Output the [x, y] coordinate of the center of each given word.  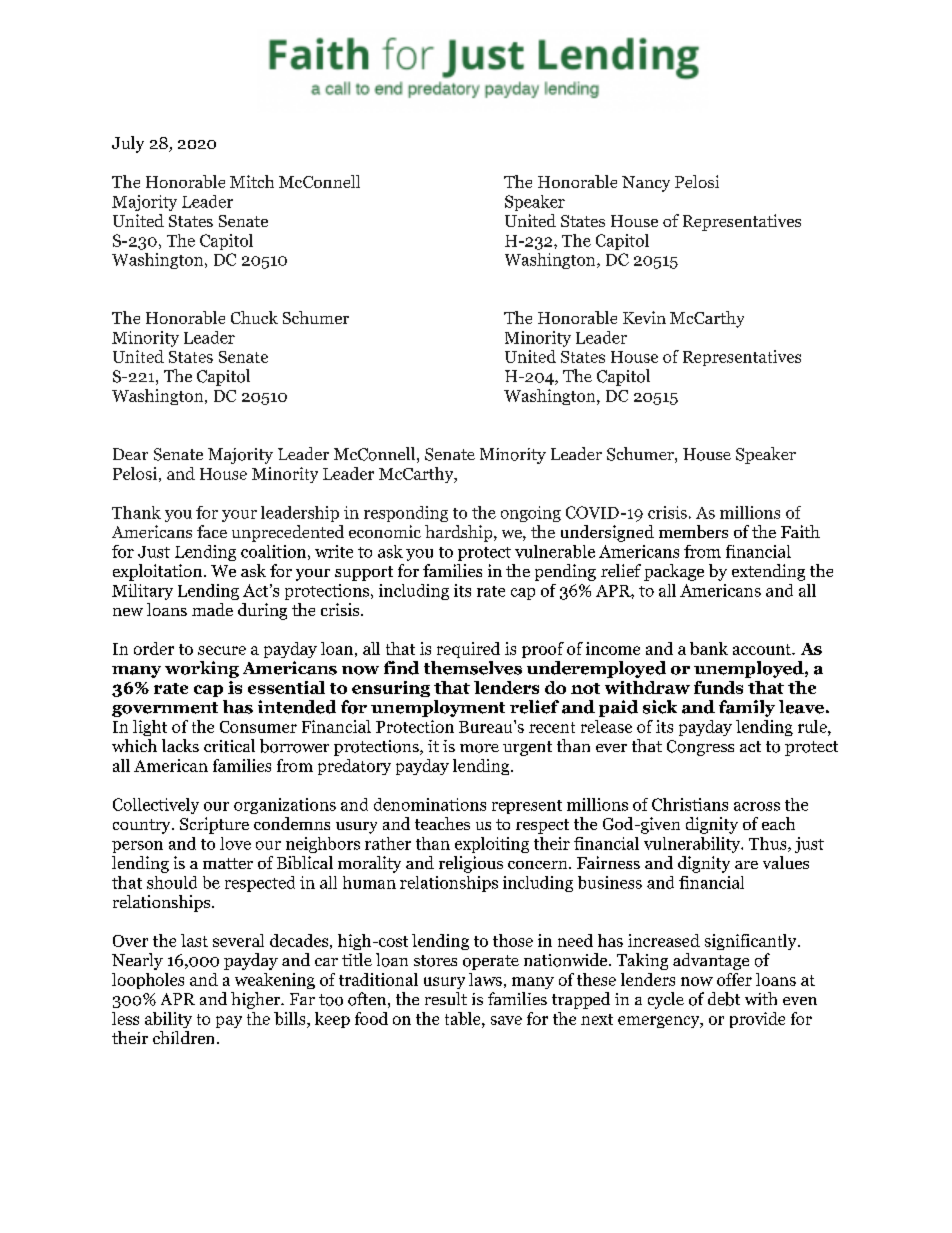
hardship [460, 533]
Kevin [644, 317]
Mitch [252, 181]
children [183, 1037]
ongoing [531, 514]
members [693, 531]
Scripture [214, 825]
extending [768, 572]
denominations [430, 804]
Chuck [254, 317]
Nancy [646, 184]
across [757, 806]
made [212, 609]
